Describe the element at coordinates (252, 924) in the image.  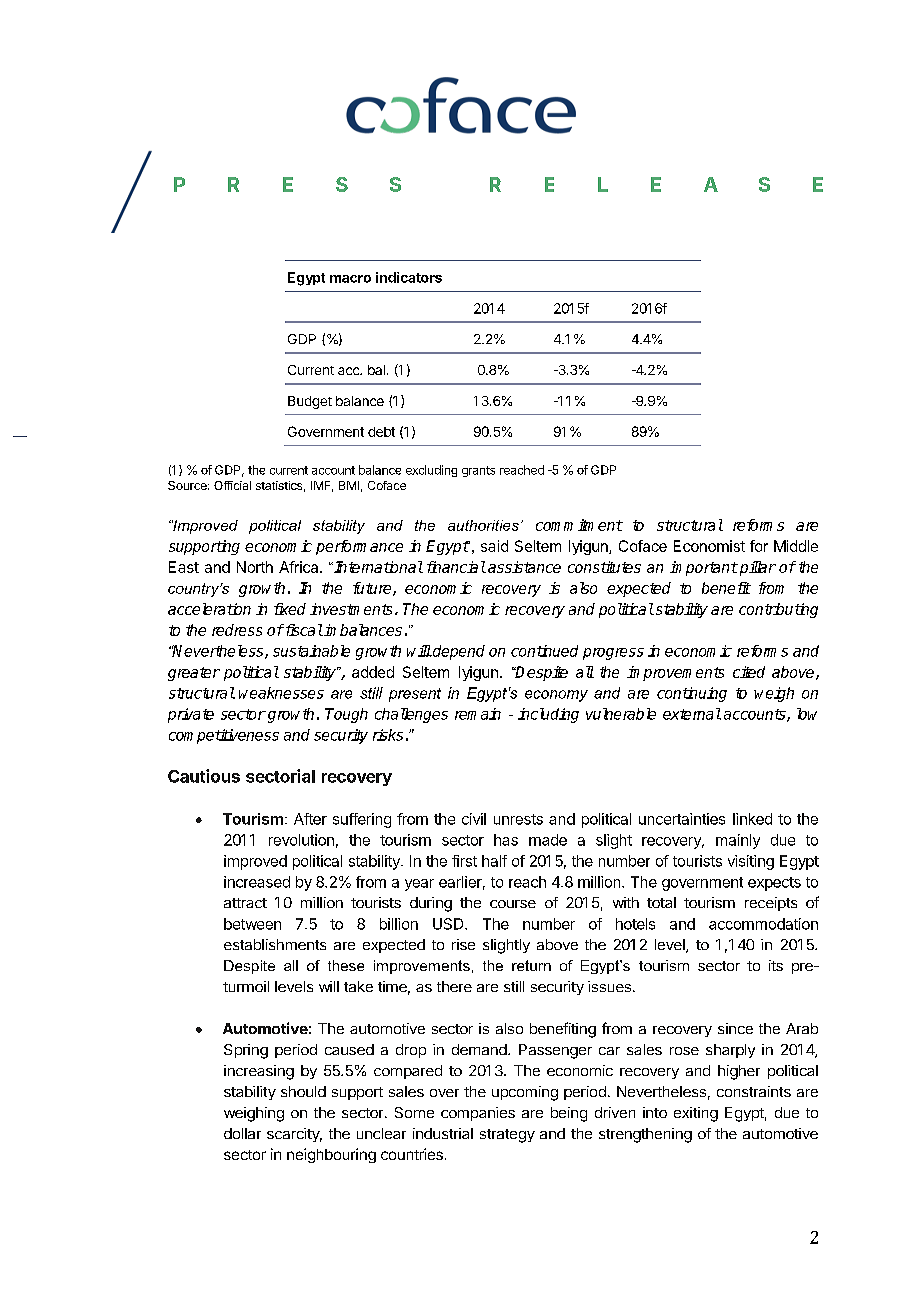
I see `between` at that location.
